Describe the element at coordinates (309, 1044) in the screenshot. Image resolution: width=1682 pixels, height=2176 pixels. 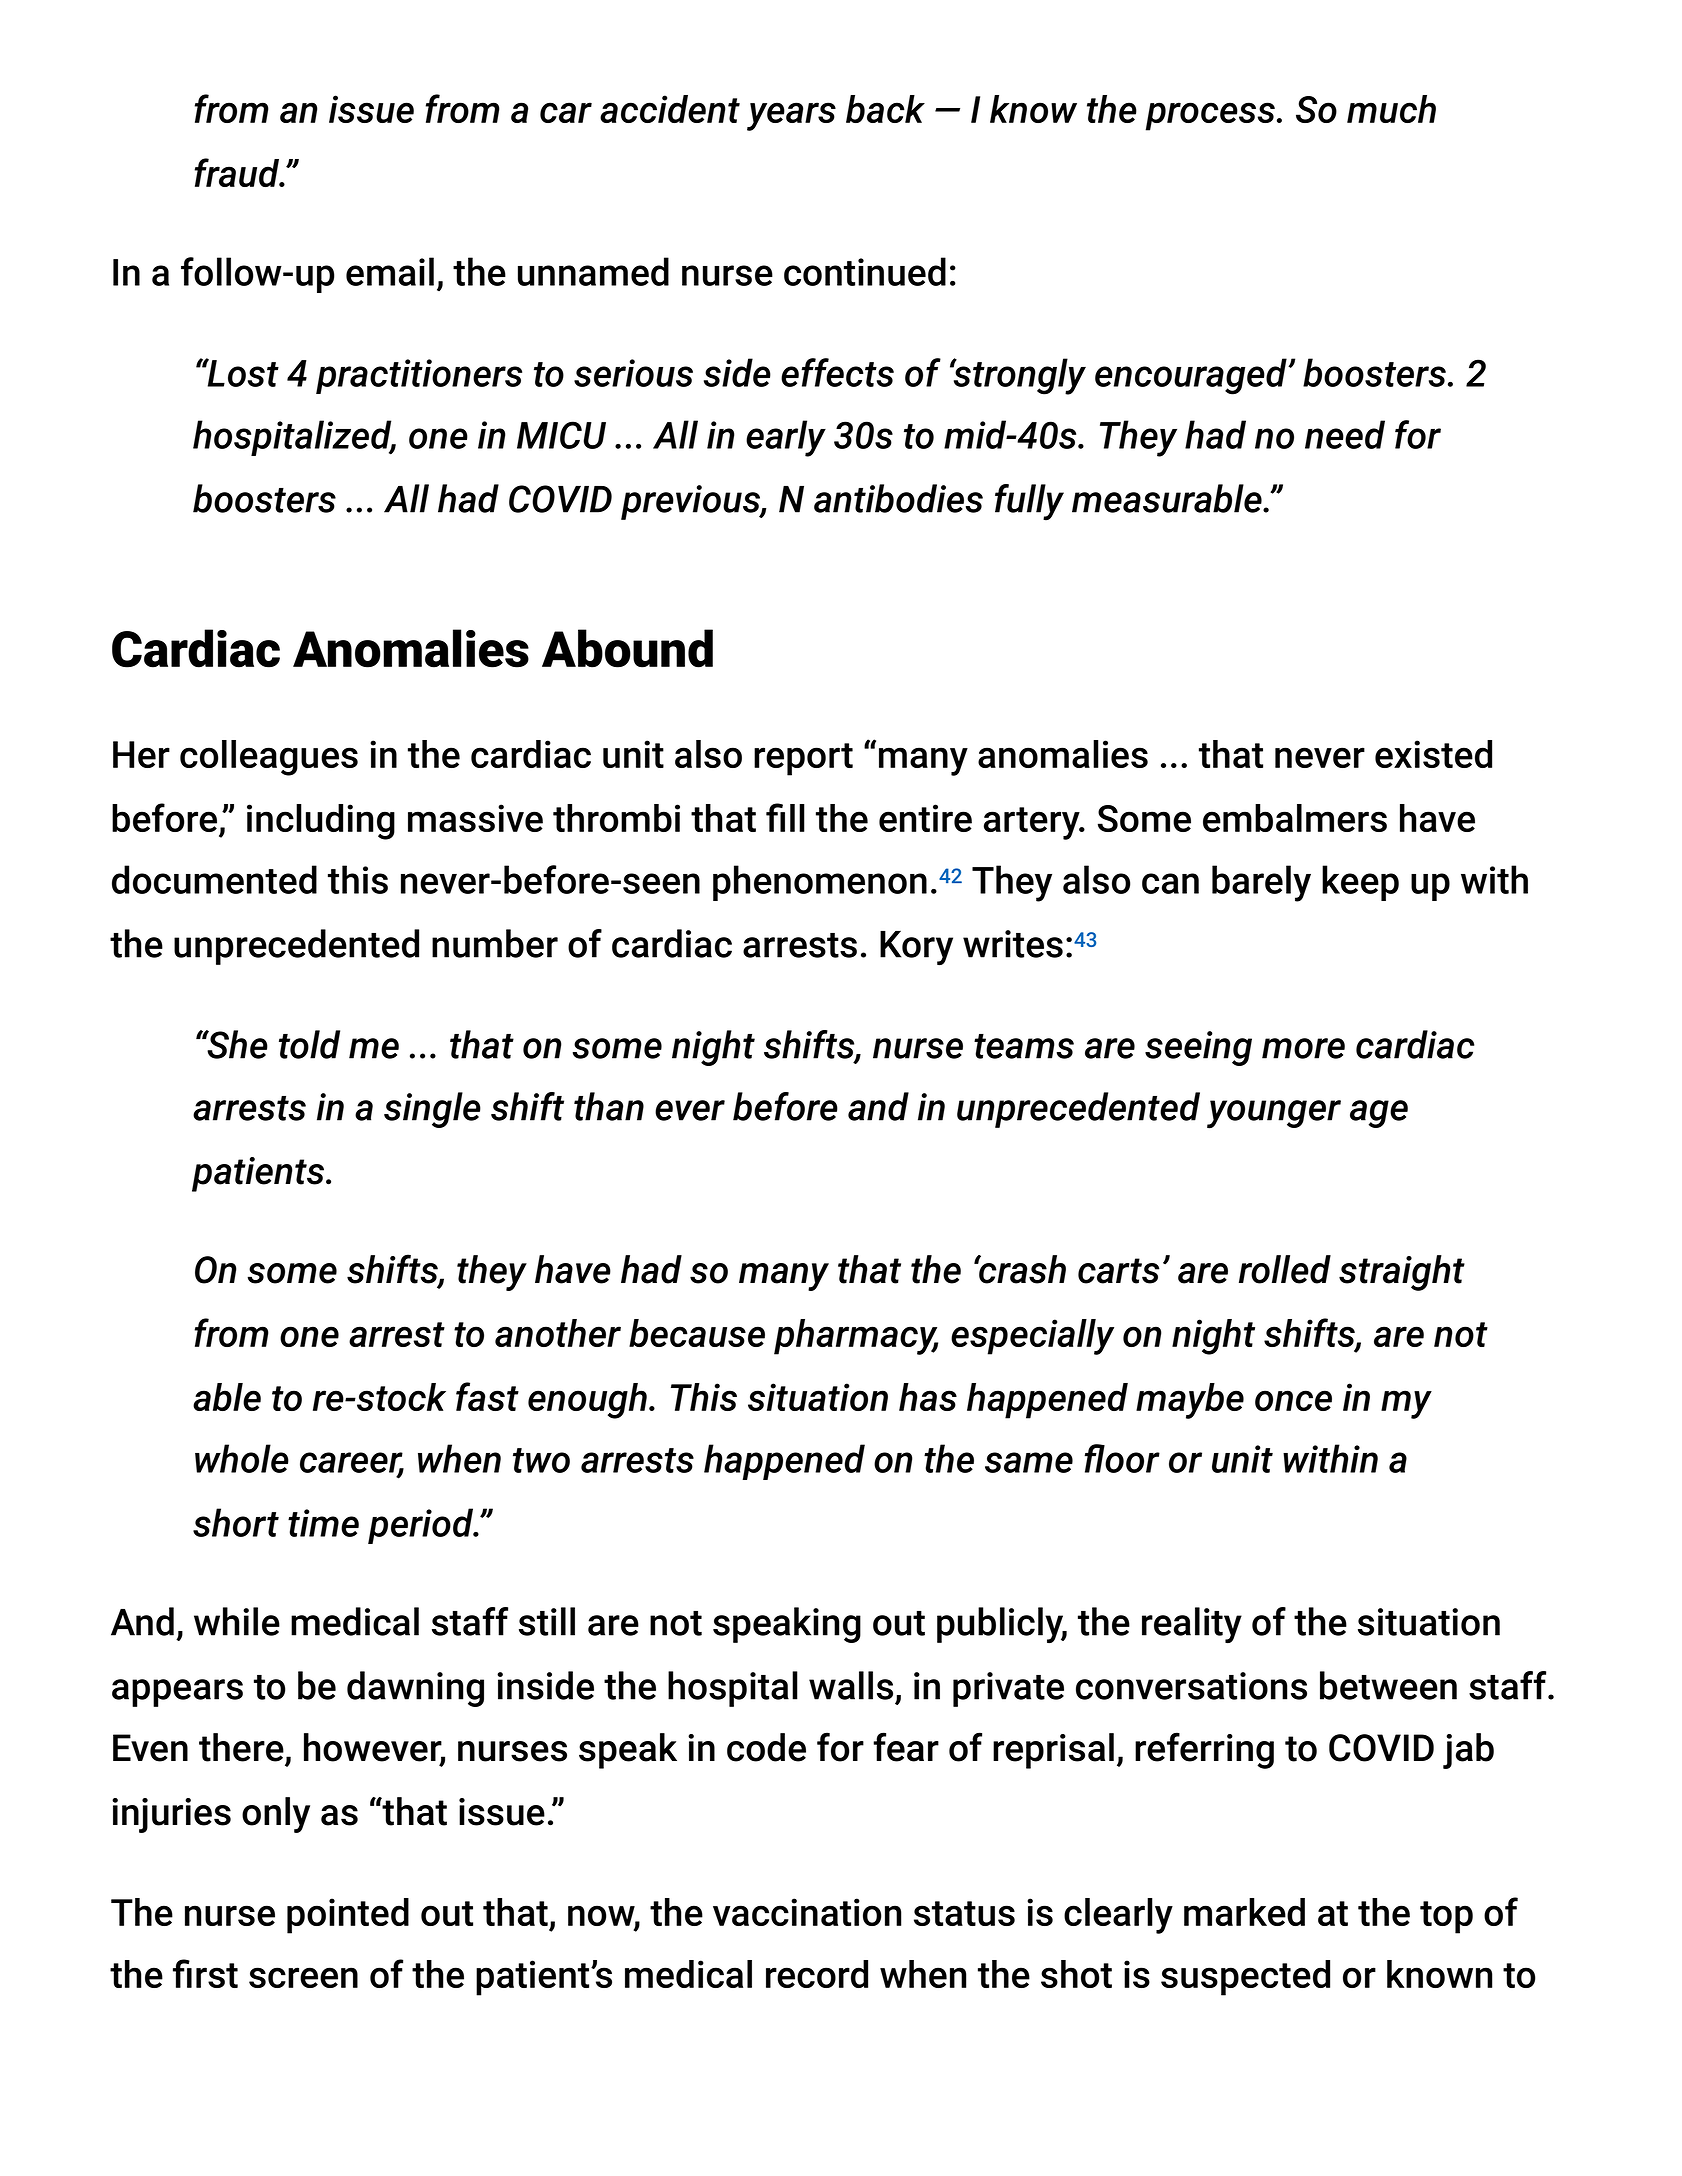
I see `told` at that location.
